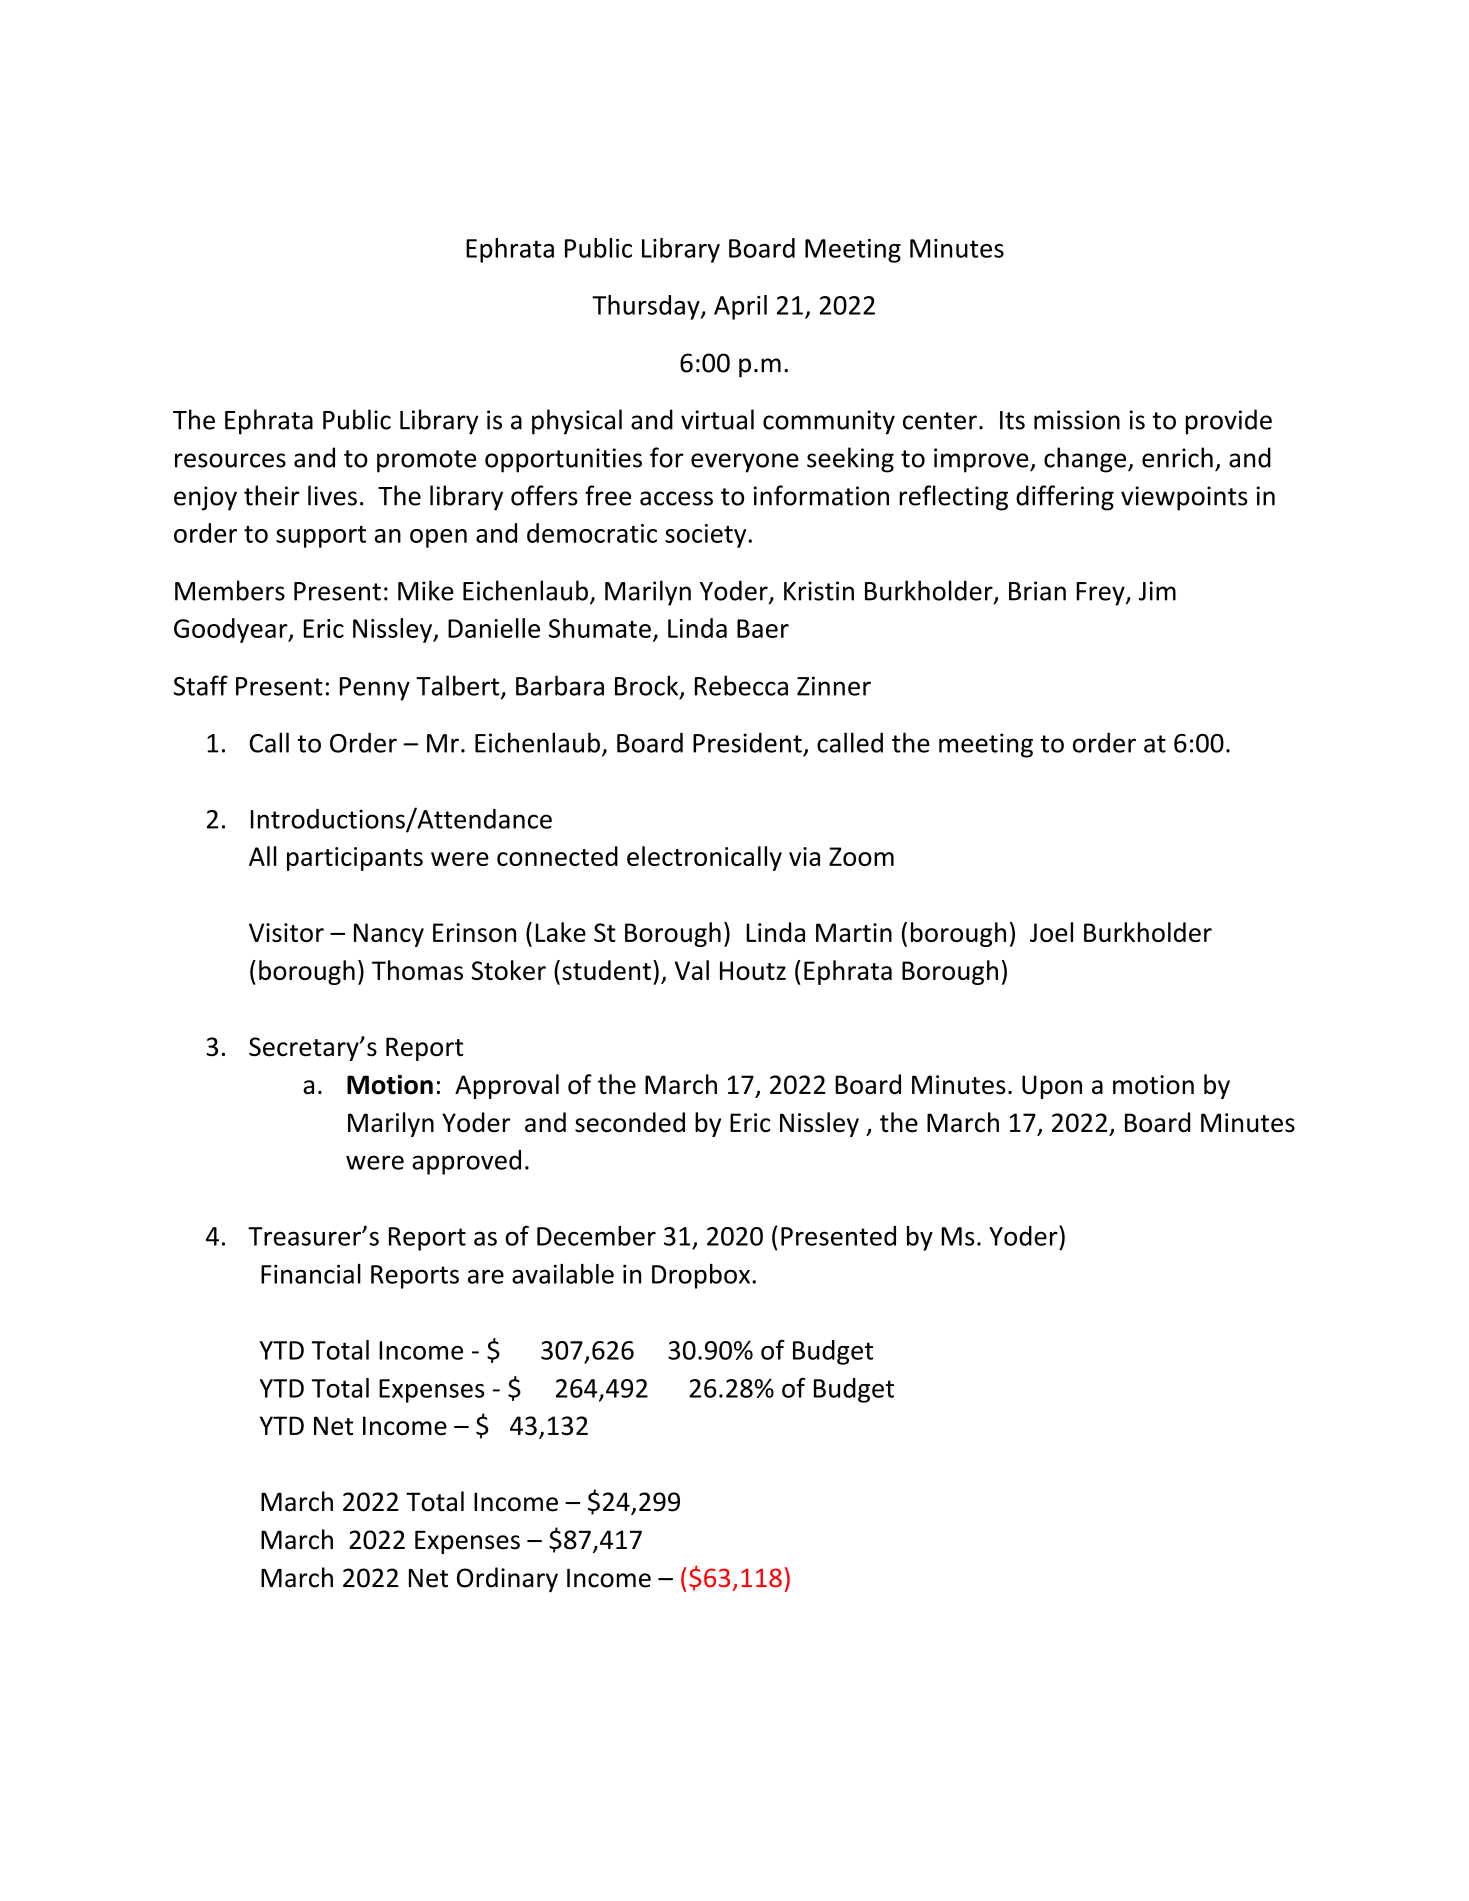 The height and width of the screenshot is (1901, 1469). Describe the element at coordinates (230, 460) in the screenshot. I see `resources` at that location.
